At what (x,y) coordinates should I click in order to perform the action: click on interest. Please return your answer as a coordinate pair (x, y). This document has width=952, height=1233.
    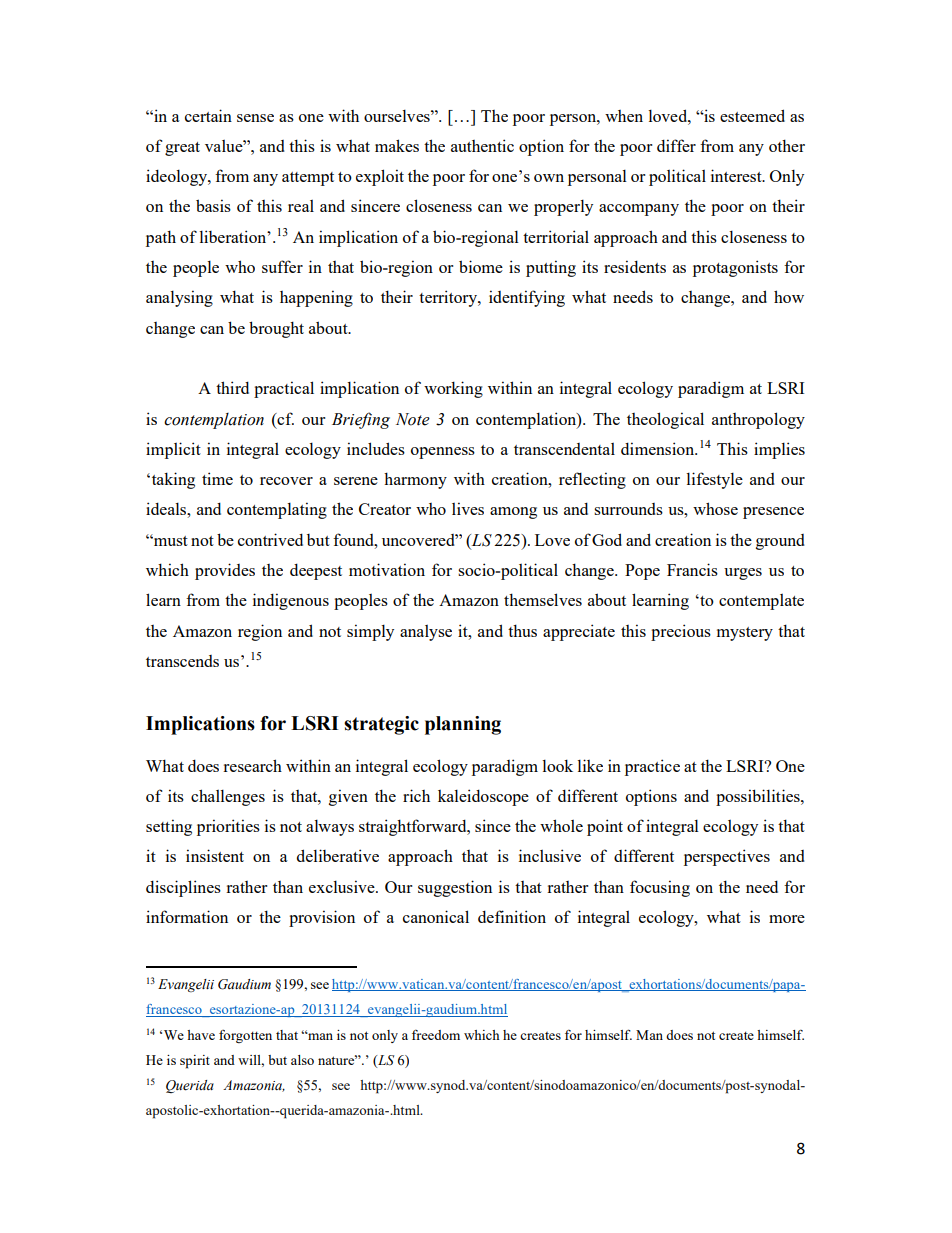
    Looking at the image, I should click on (737, 175).
